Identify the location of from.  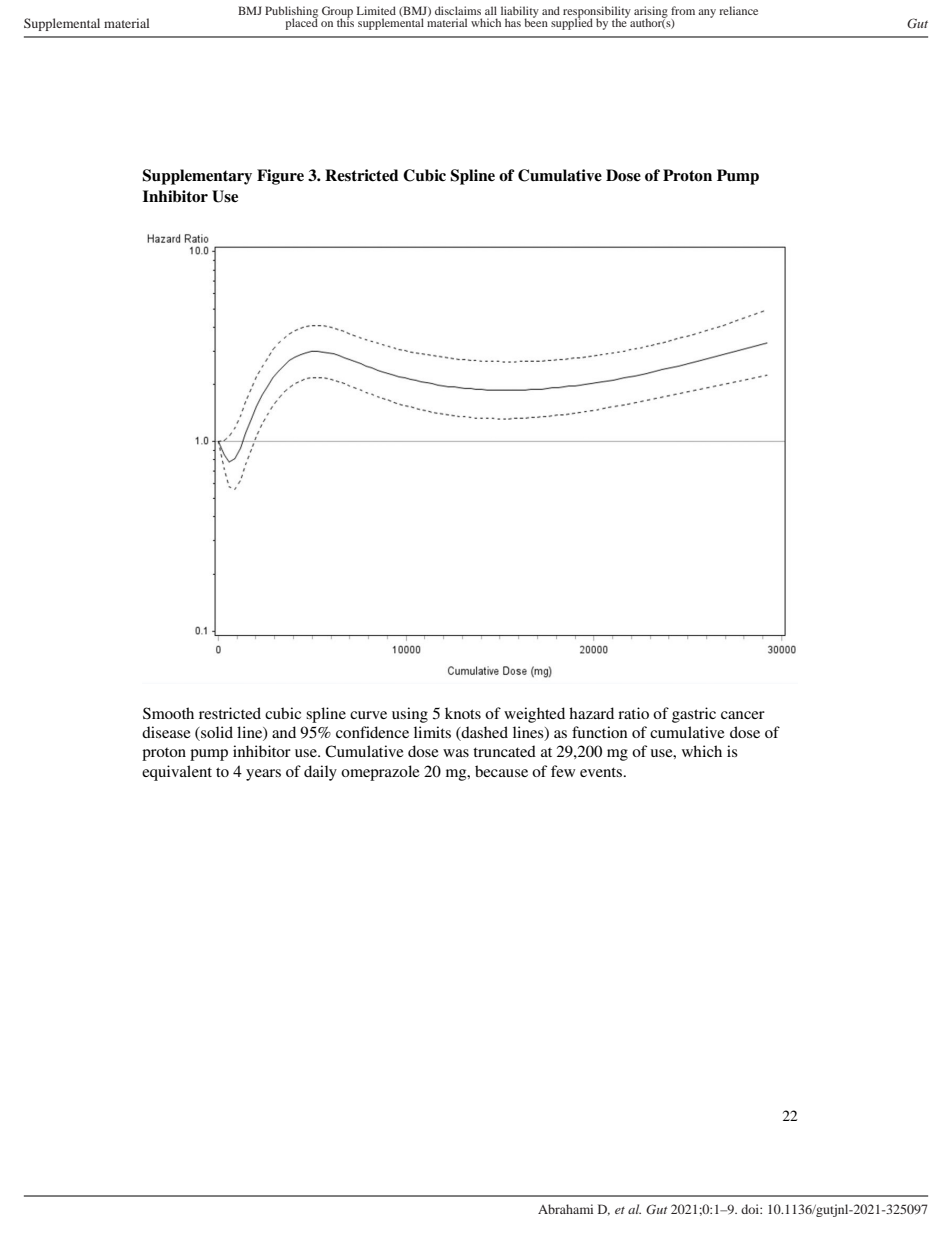
(683, 10).
